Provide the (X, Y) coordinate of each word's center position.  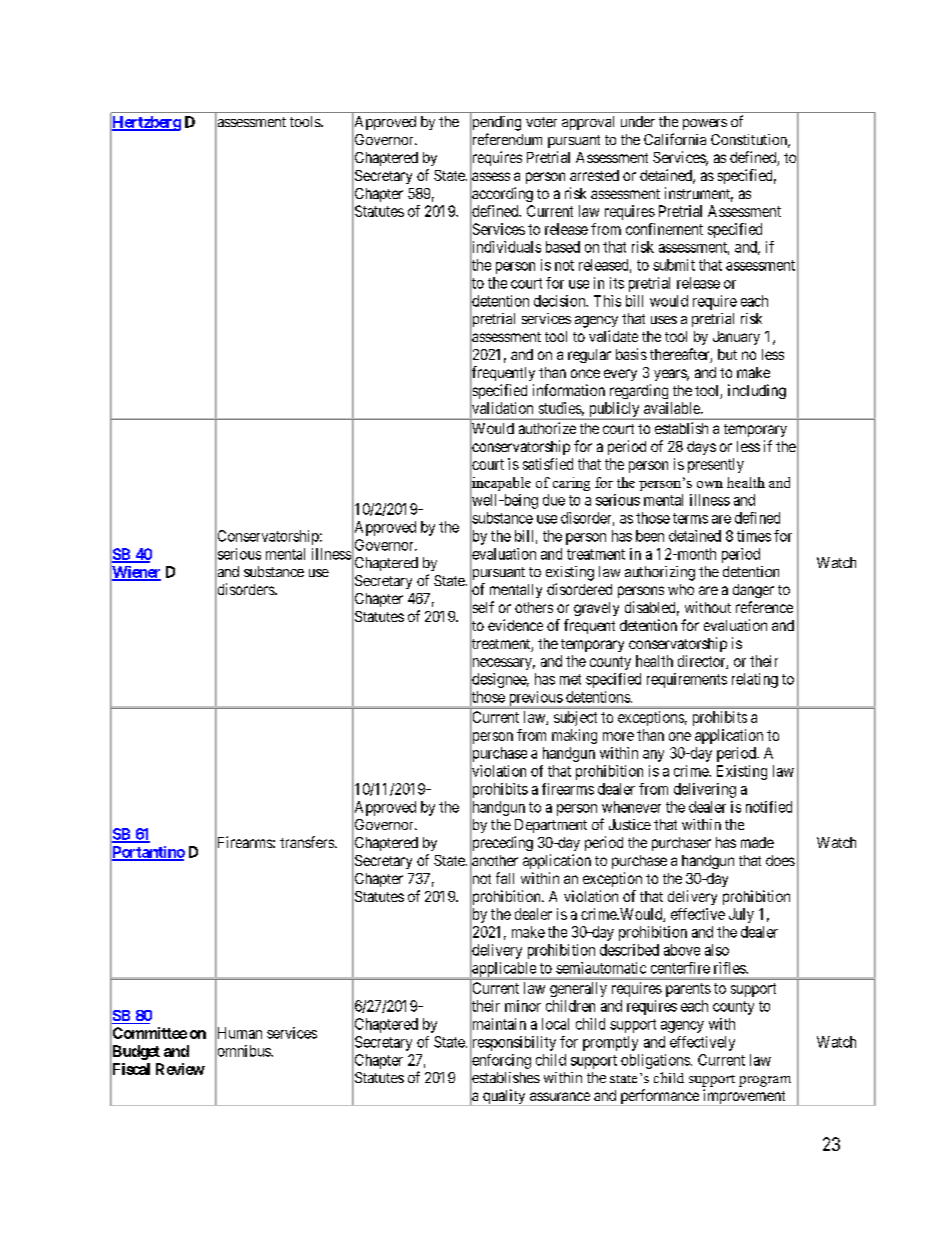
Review (180, 1069)
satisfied (548, 464)
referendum (506, 140)
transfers (308, 842)
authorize (547, 428)
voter (541, 122)
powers (705, 124)
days (701, 448)
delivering (705, 790)
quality (504, 1097)
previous (535, 699)
